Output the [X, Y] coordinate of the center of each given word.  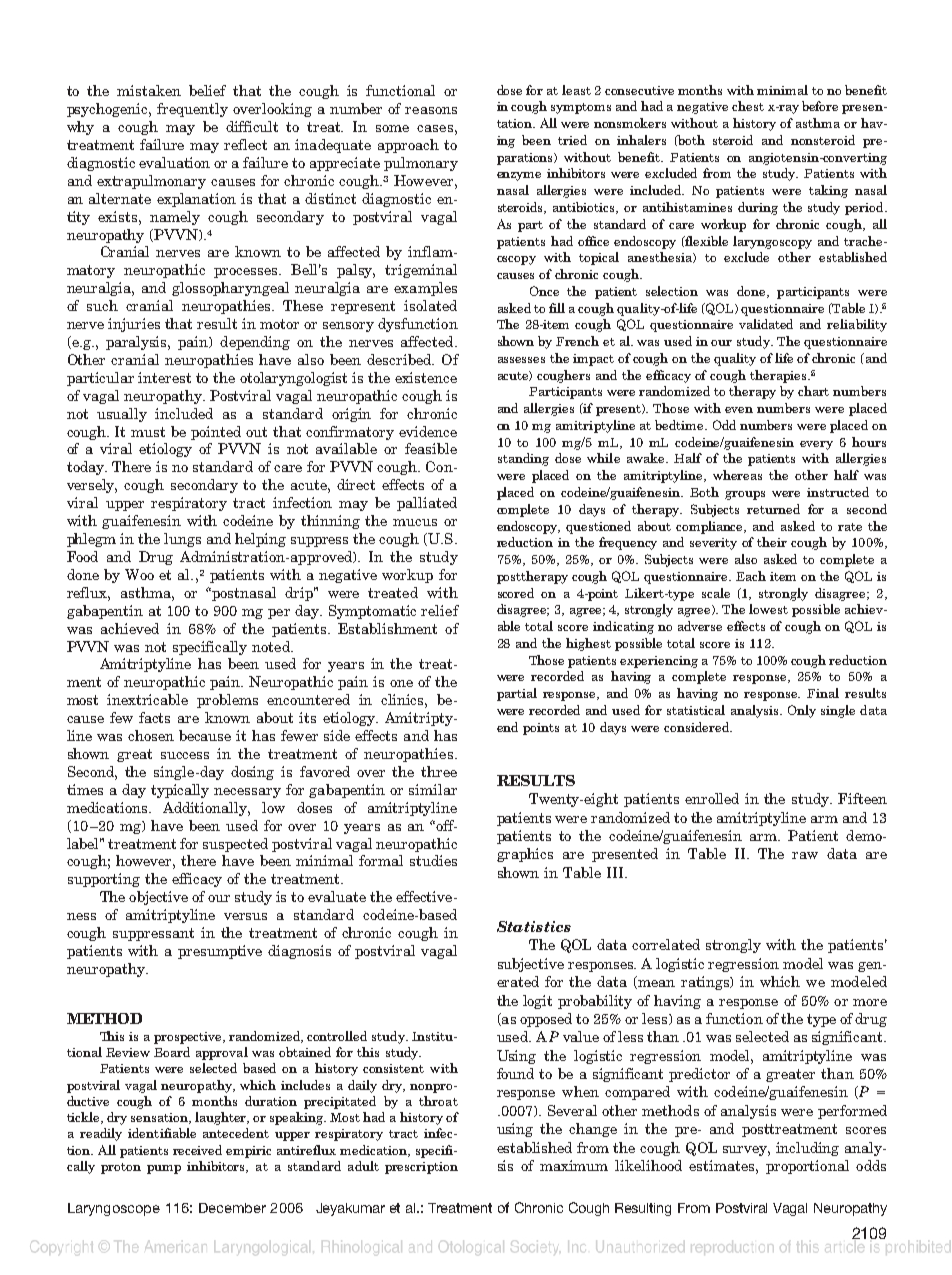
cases [435, 128]
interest [164, 377]
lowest [768, 609]
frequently [192, 110]
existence [426, 377]
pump [164, 1169]
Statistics [534, 926]
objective [158, 898]
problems [227, 701]
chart [813, 391]
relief [440, 610]
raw [805, 855]
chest [748, 106]
